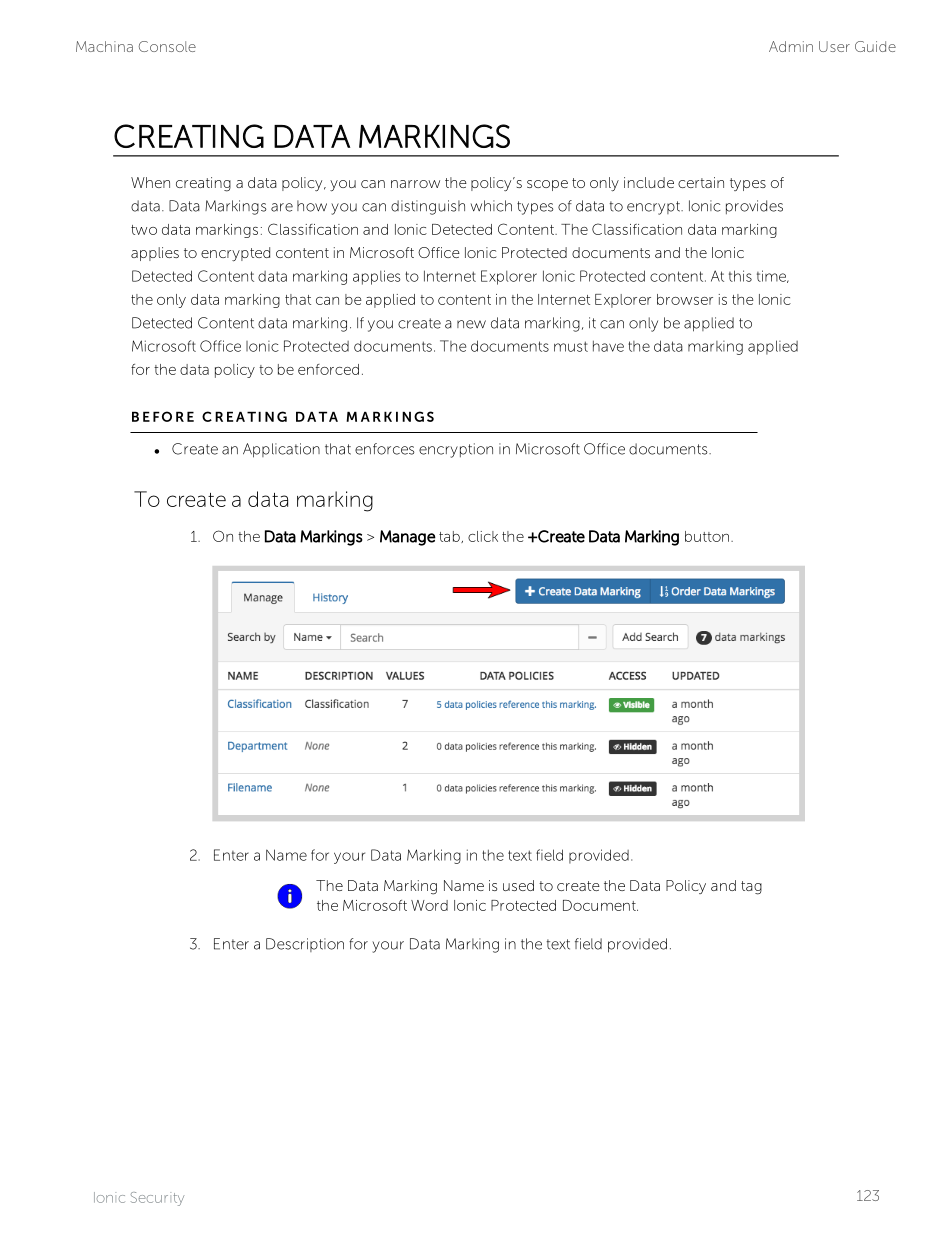 This screenshot has height=1233, width=952. What do you see at coordinates (281, 450) in the screenshot?
I see `Application` at bounding box center [281, 450].
